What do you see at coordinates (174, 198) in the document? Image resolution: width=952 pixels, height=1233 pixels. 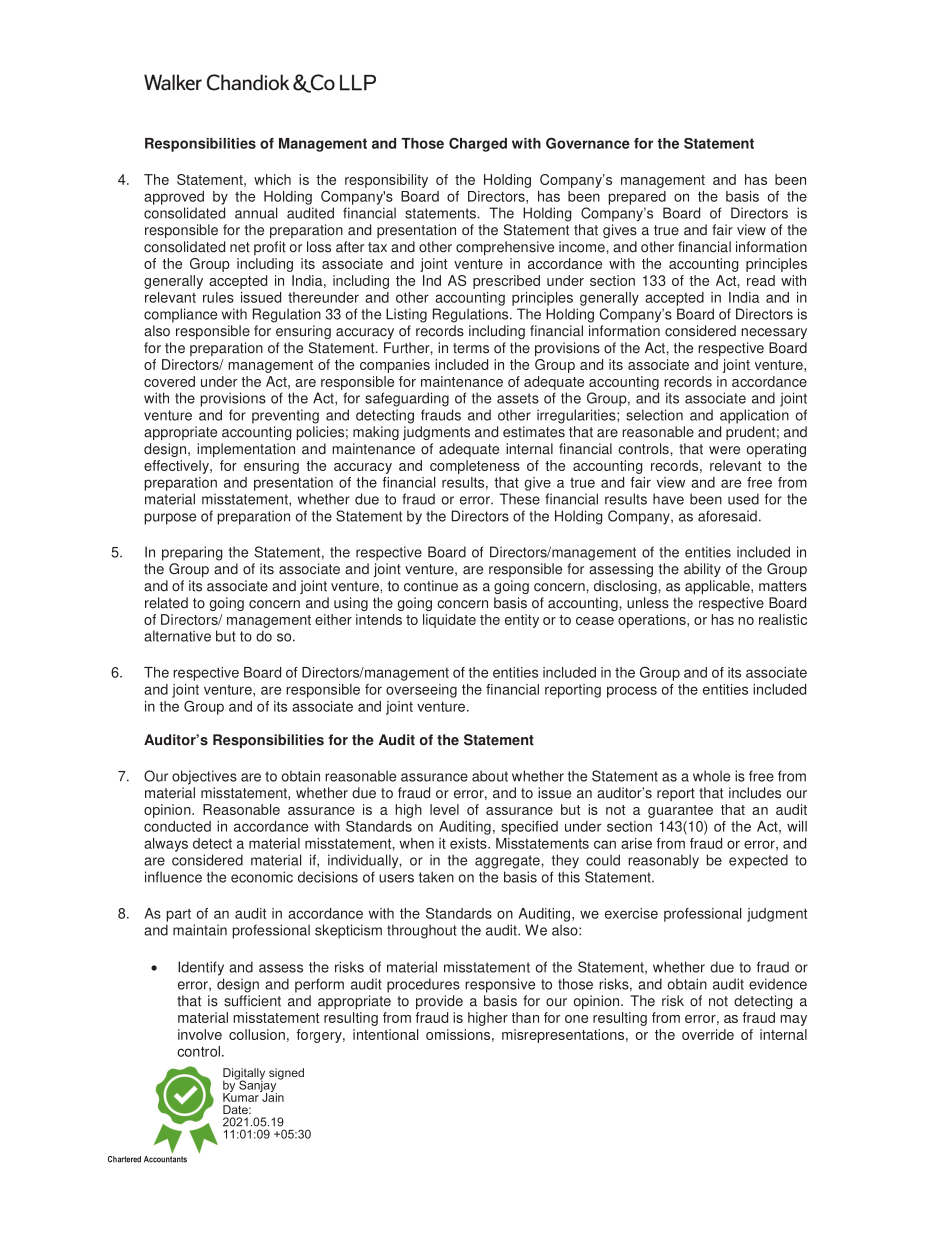 I see `approved` at bounding box center [174, 198].
